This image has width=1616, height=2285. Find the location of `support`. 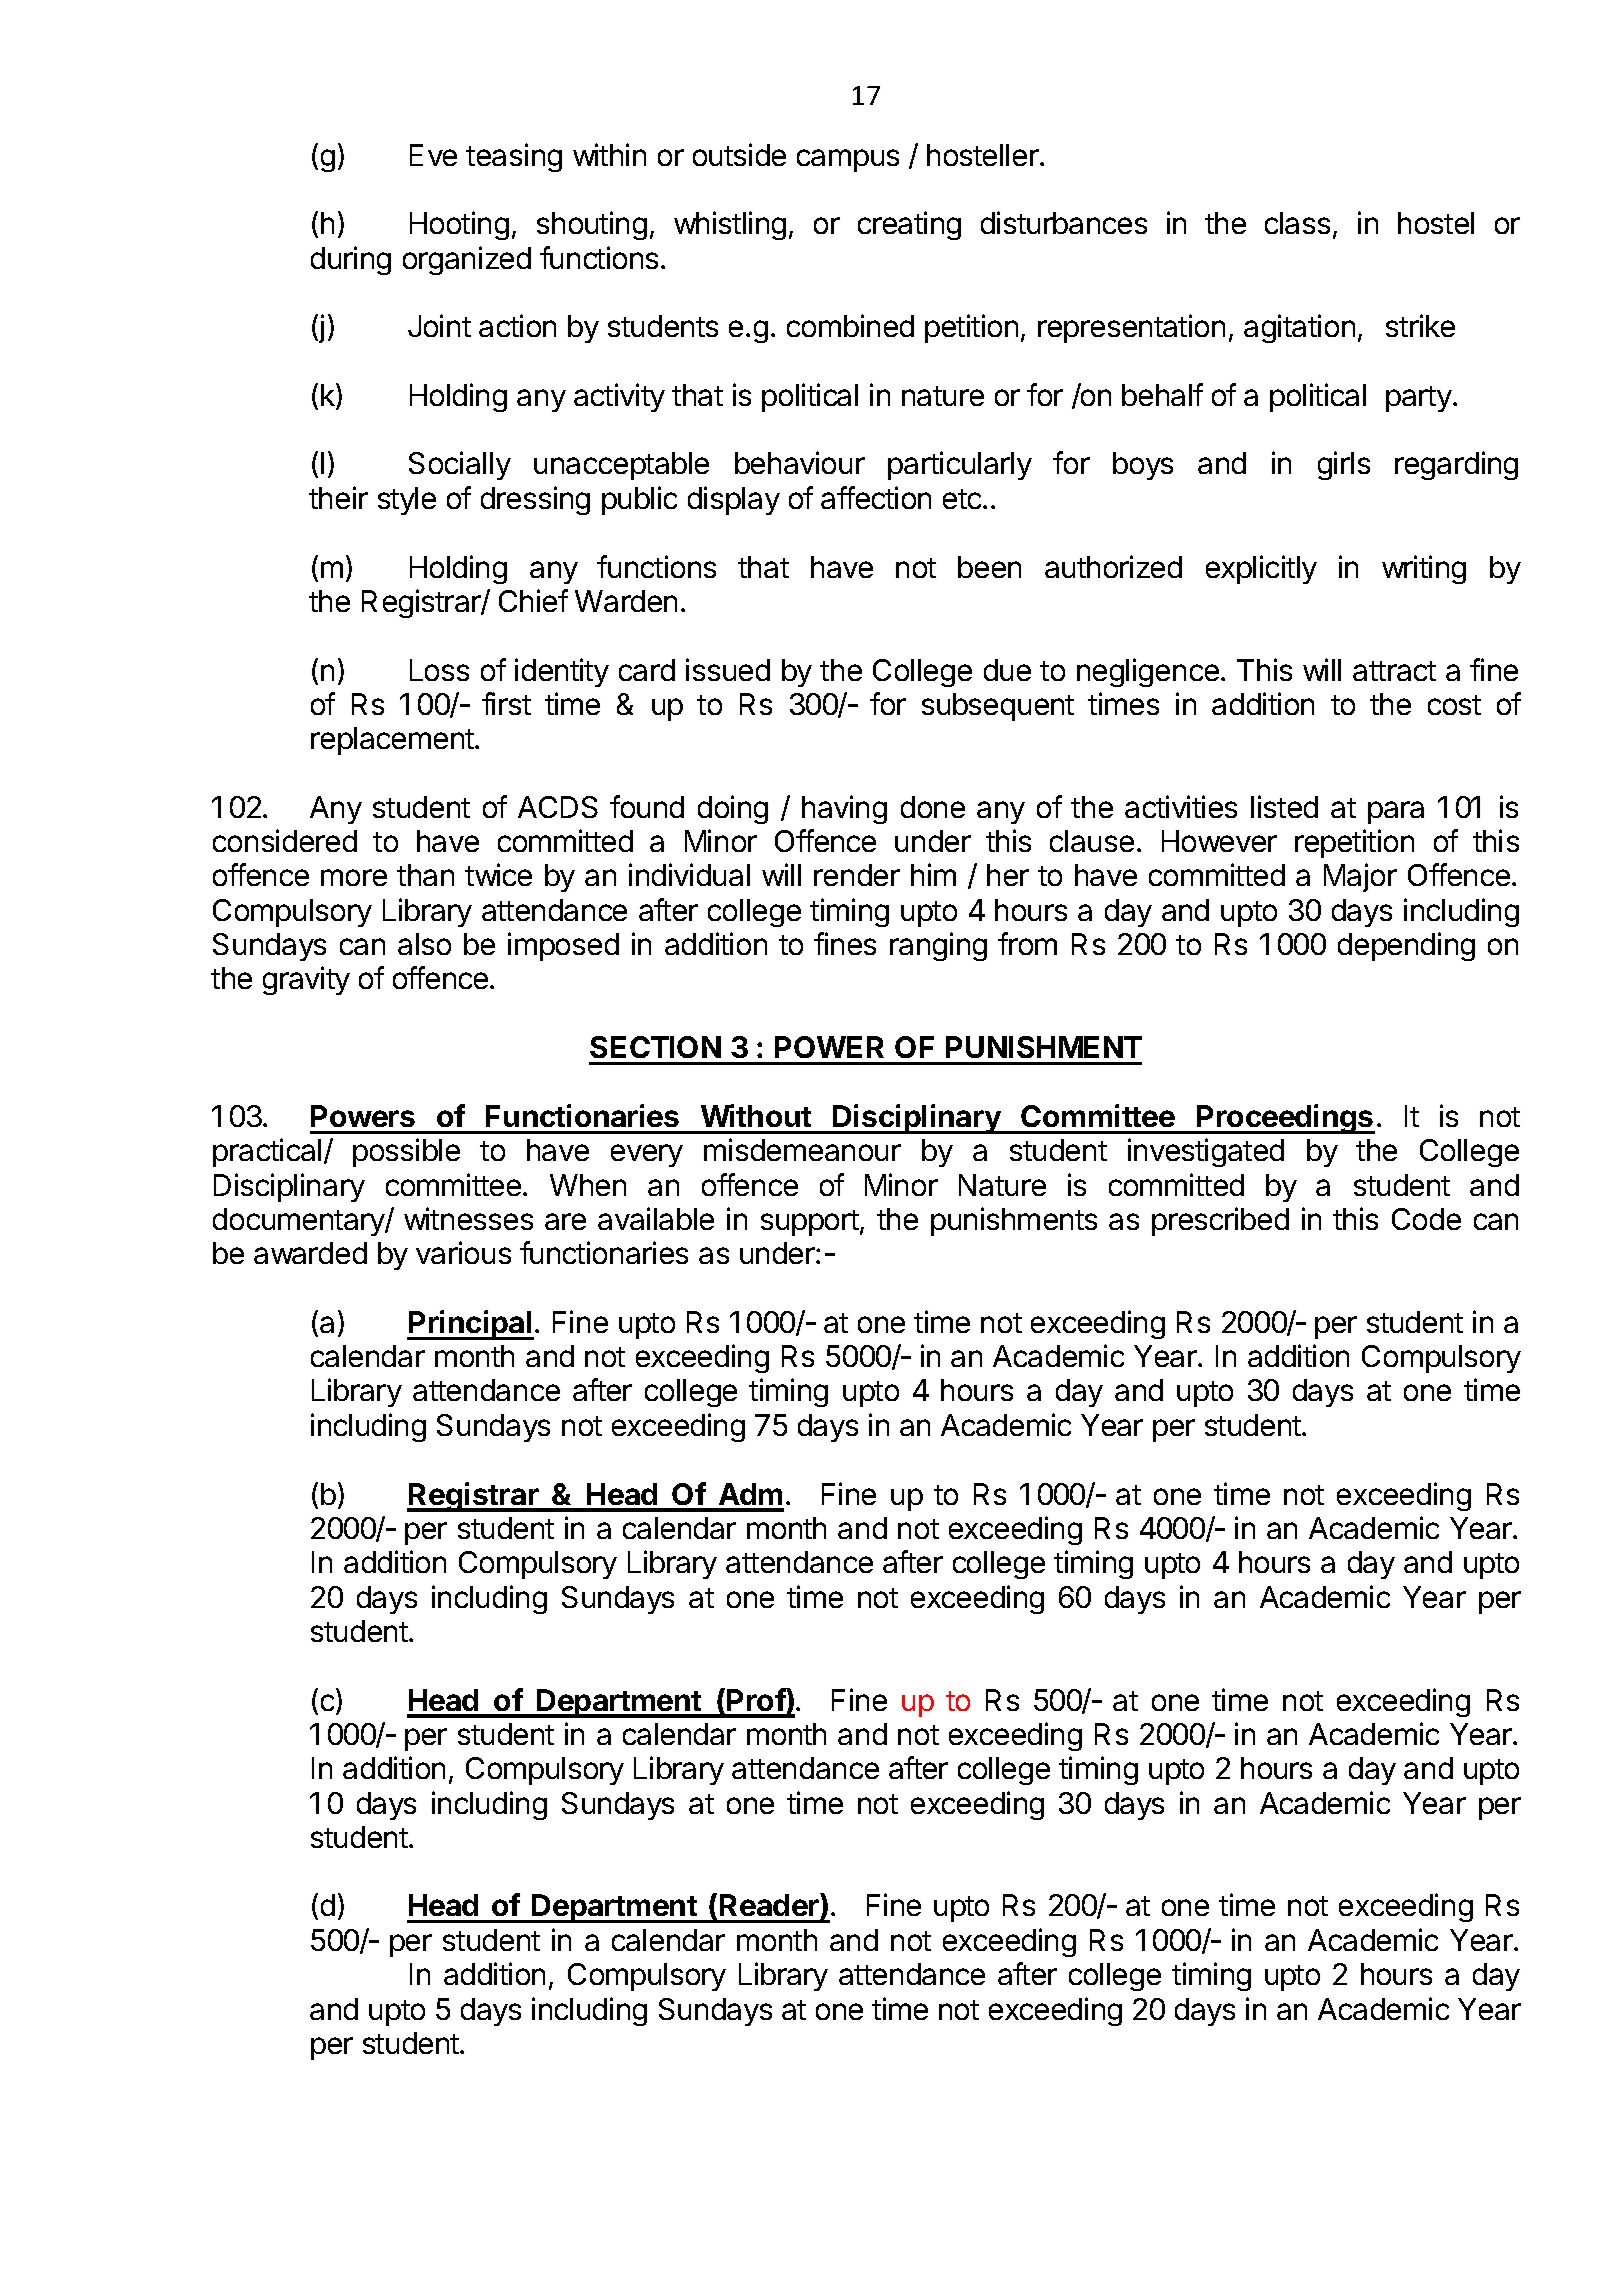

support is located at coordinates (811, 1223).
